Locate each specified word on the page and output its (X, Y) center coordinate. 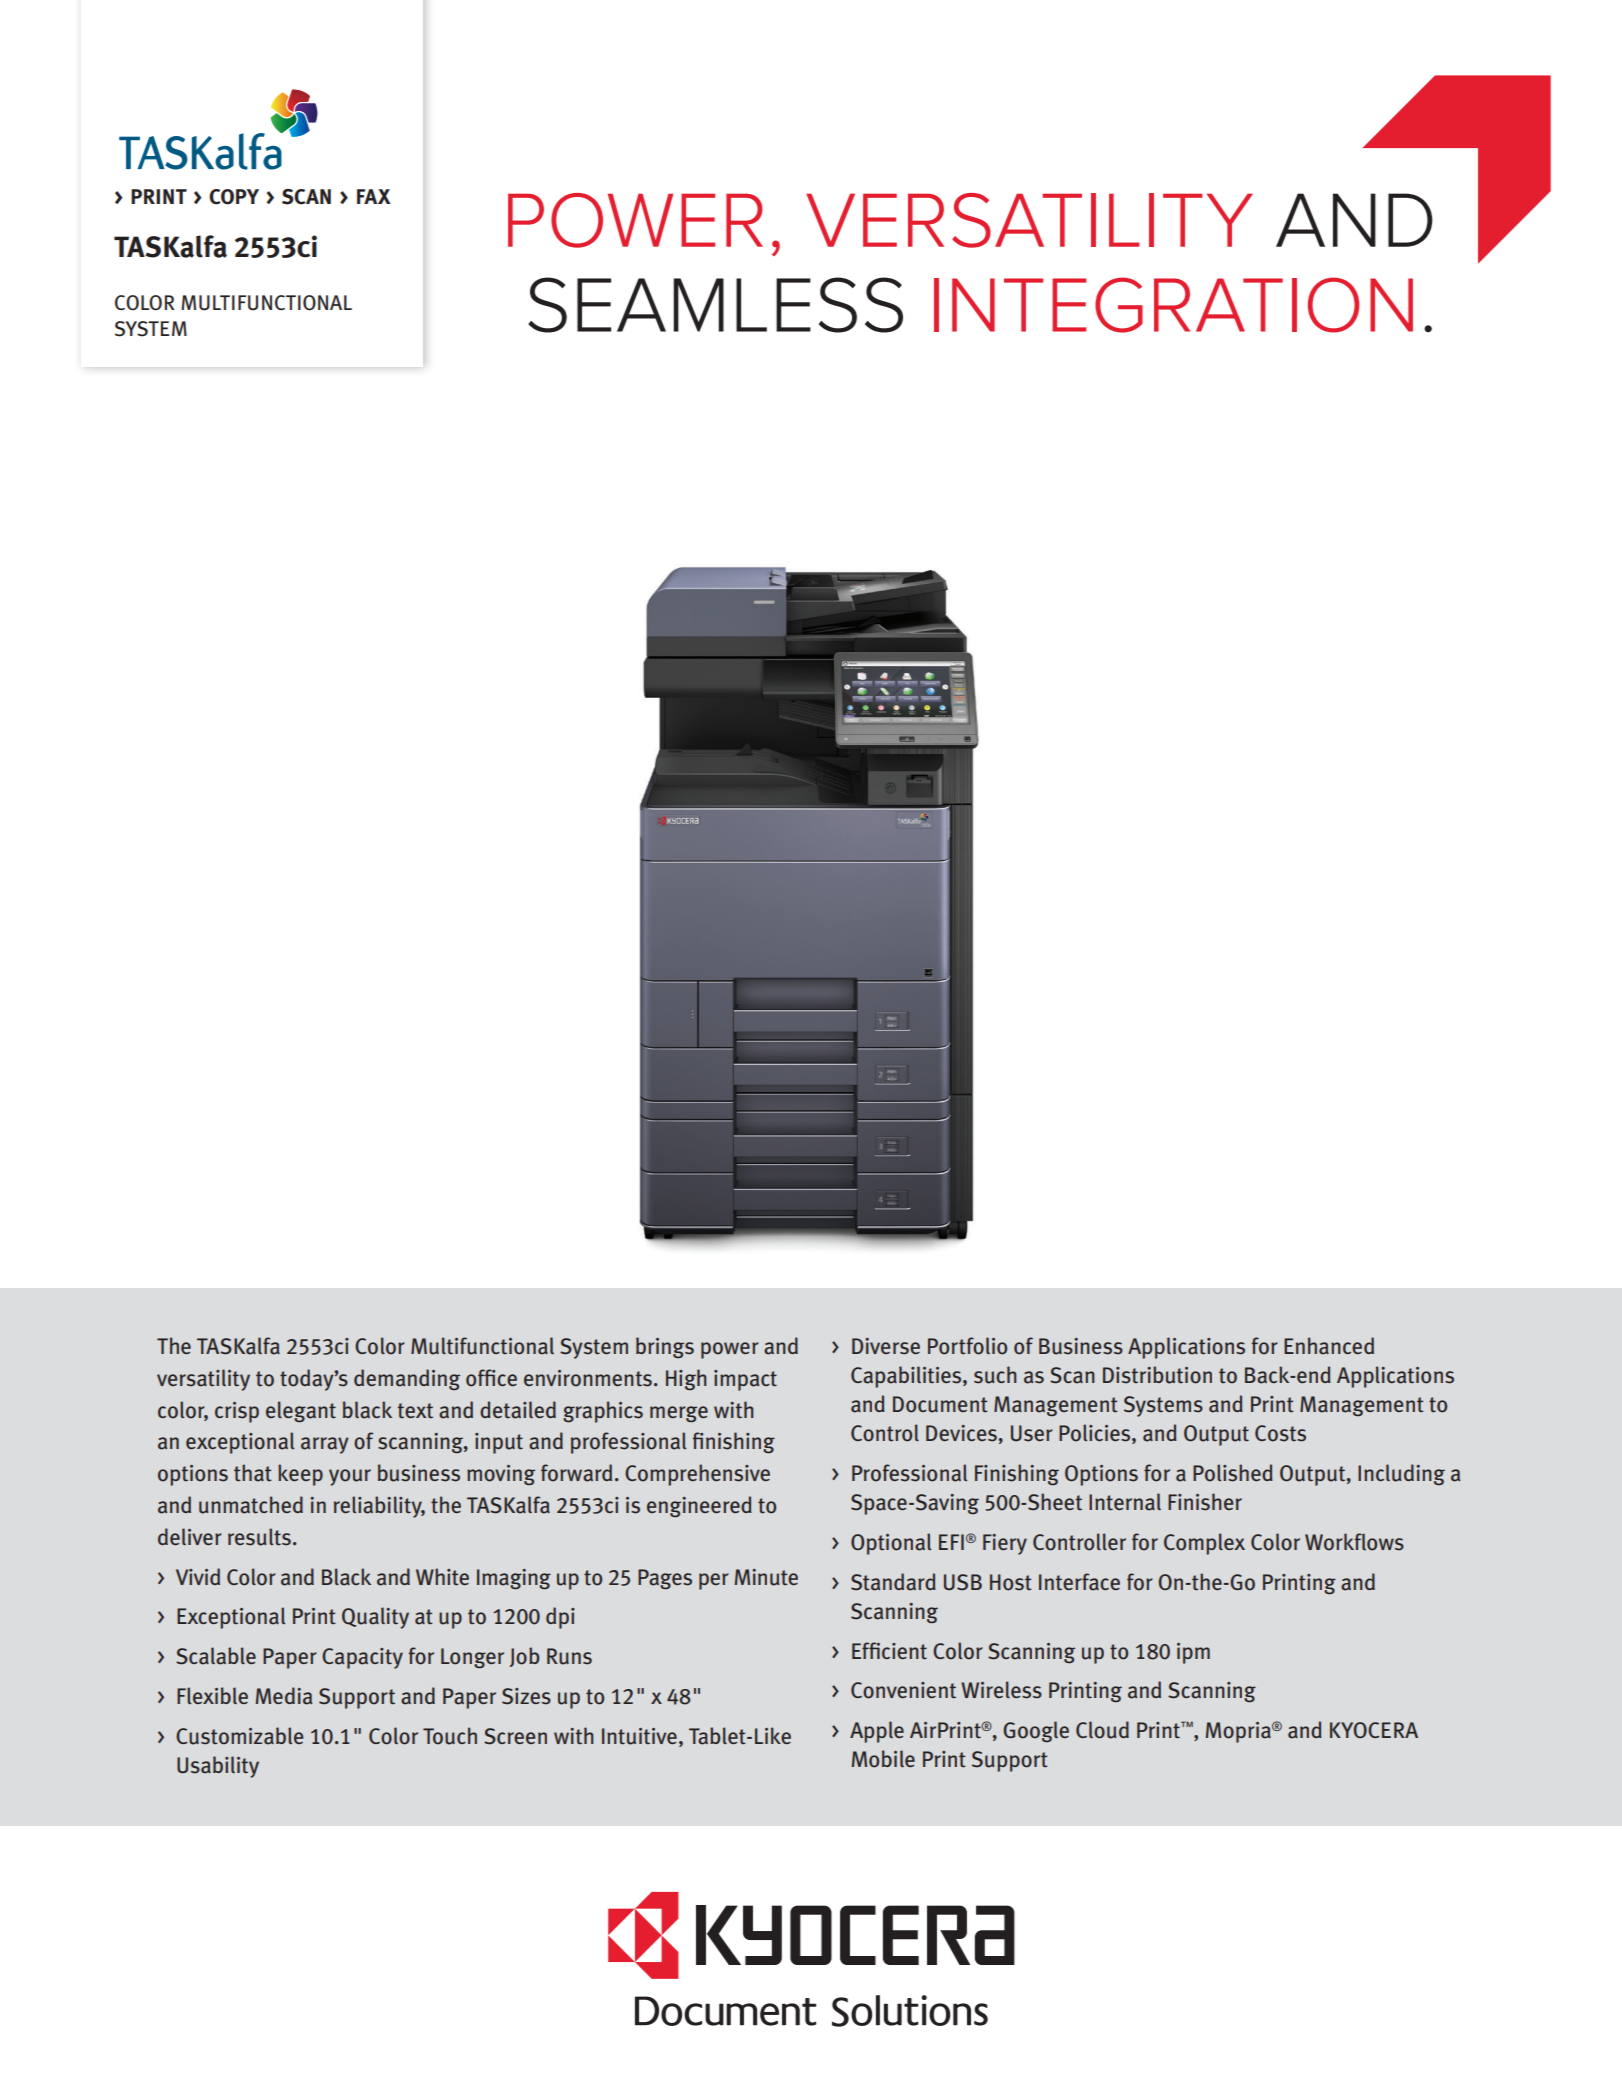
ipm (1193, 1653)
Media (284, 1696)
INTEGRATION (1173, 305)
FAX (374, 196)
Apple (877, 1732)
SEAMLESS (715, 305)
